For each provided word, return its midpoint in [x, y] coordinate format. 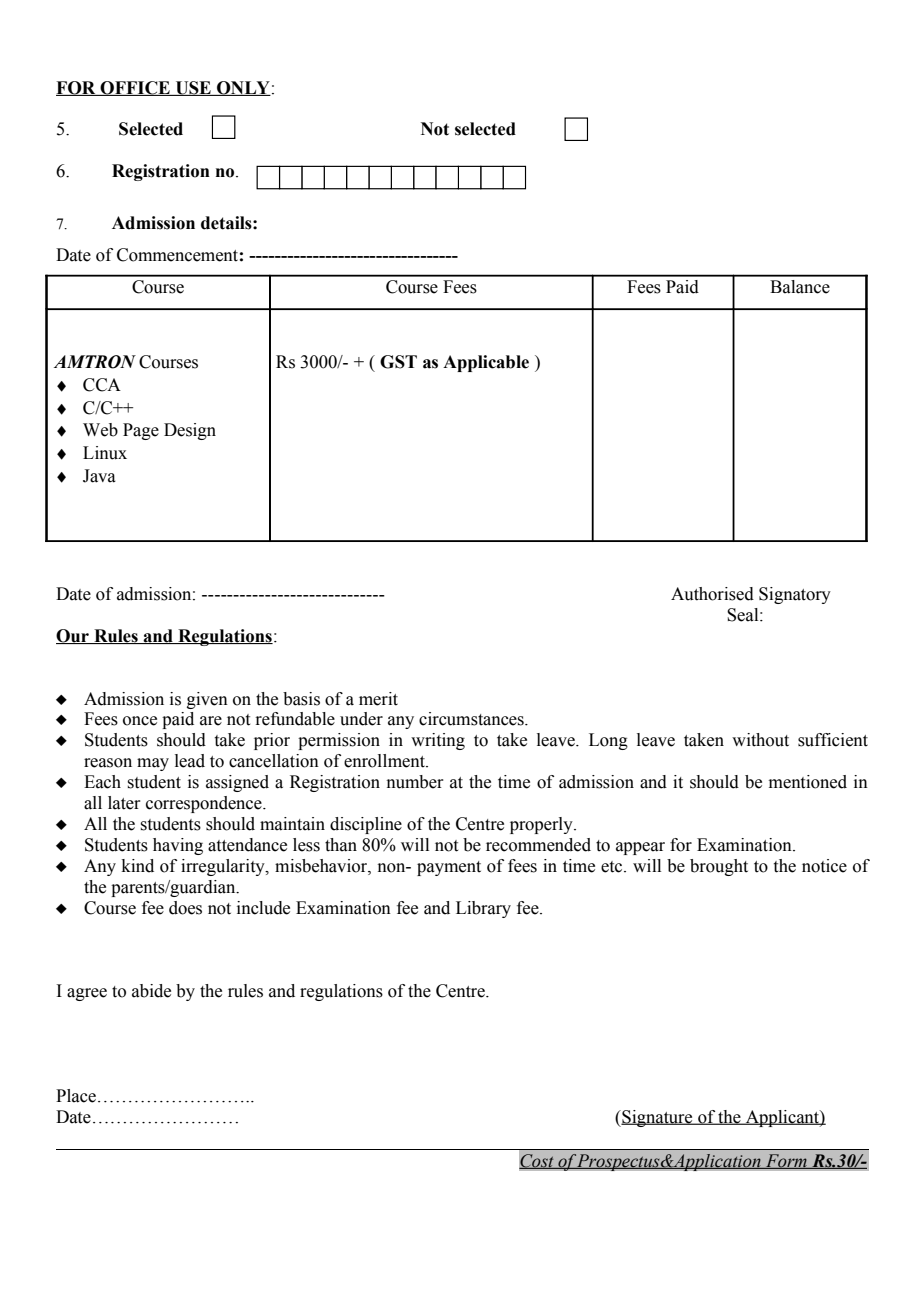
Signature [657, 1118]
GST [398, 362]
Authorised [712, 594]
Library [483, 909]
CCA [102, 385]
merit [378, 699]
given [207, 700]
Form [786, 1161]
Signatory [795, 595]
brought [719, 867]
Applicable [486, 363]
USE [193, 88]
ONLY [243, 88]
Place [76, 1096]
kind [138, 866]
